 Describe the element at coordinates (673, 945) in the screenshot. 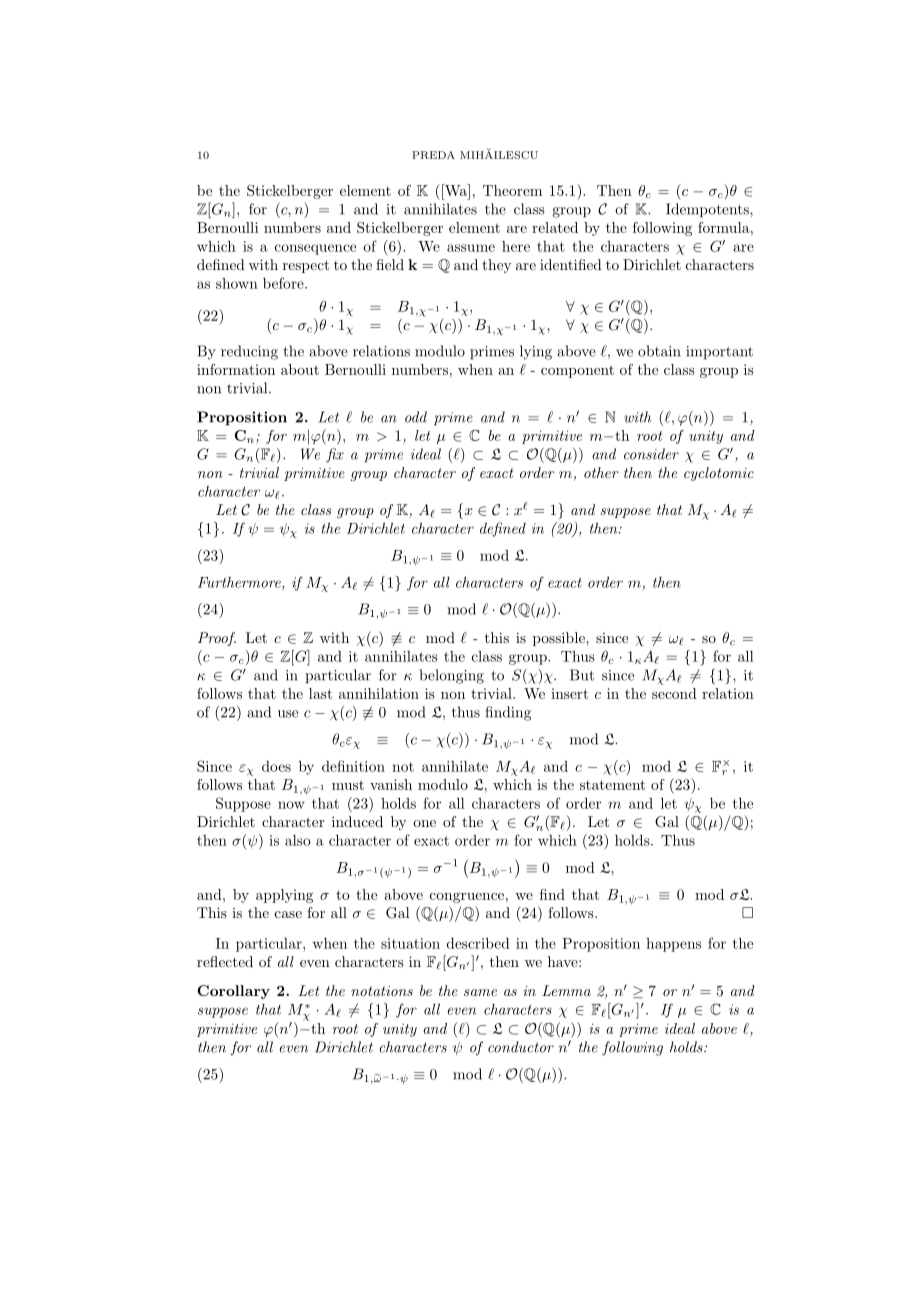

I see `happens` at that location.
